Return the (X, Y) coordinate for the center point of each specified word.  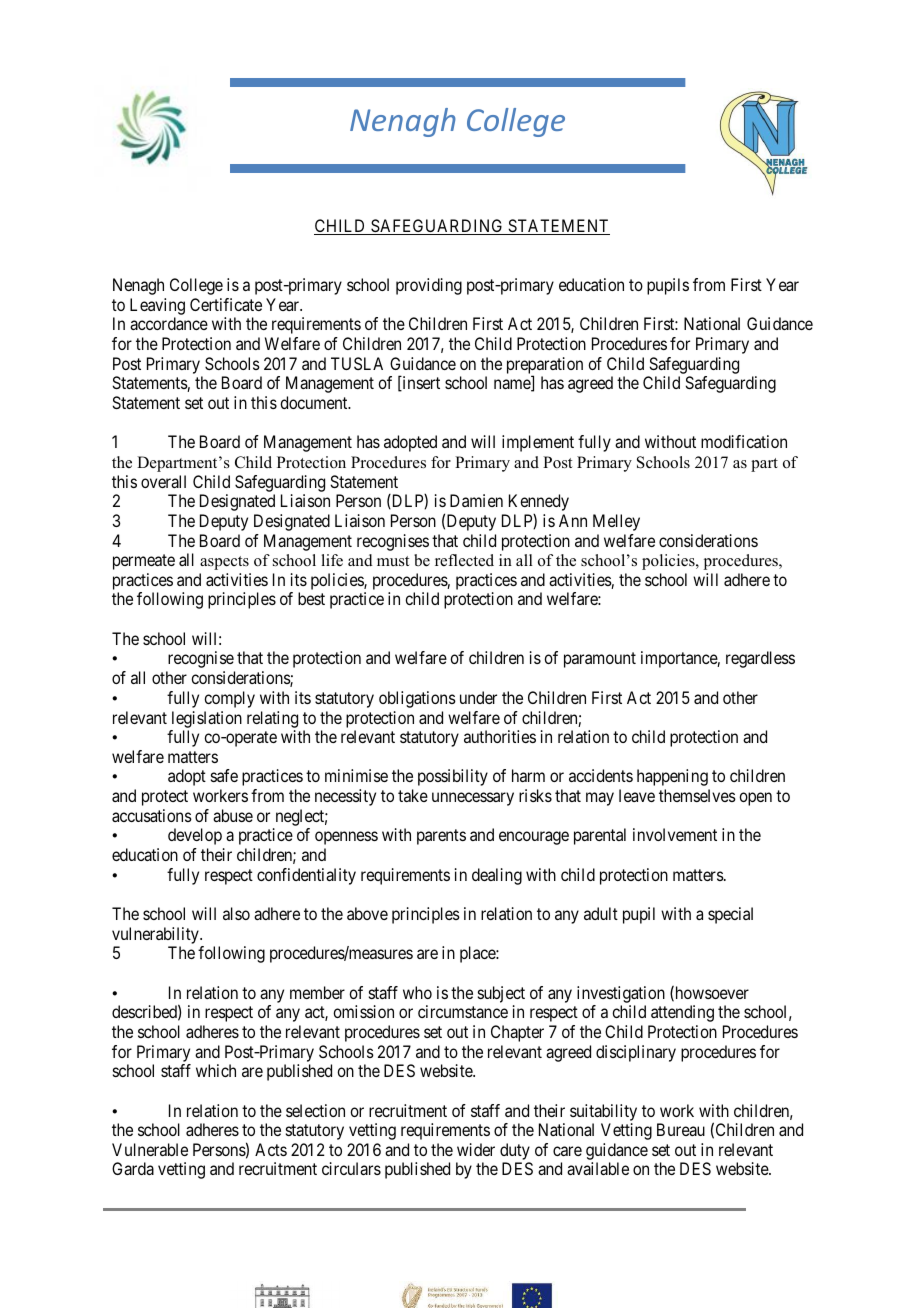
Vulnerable (150, 1149)
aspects (224, 563)
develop (195, 836)
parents (441, 837)
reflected (464, 560)
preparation (545, 366)
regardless (760, 659)
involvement (675, 834)
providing (429, 286)
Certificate (226, 304)
